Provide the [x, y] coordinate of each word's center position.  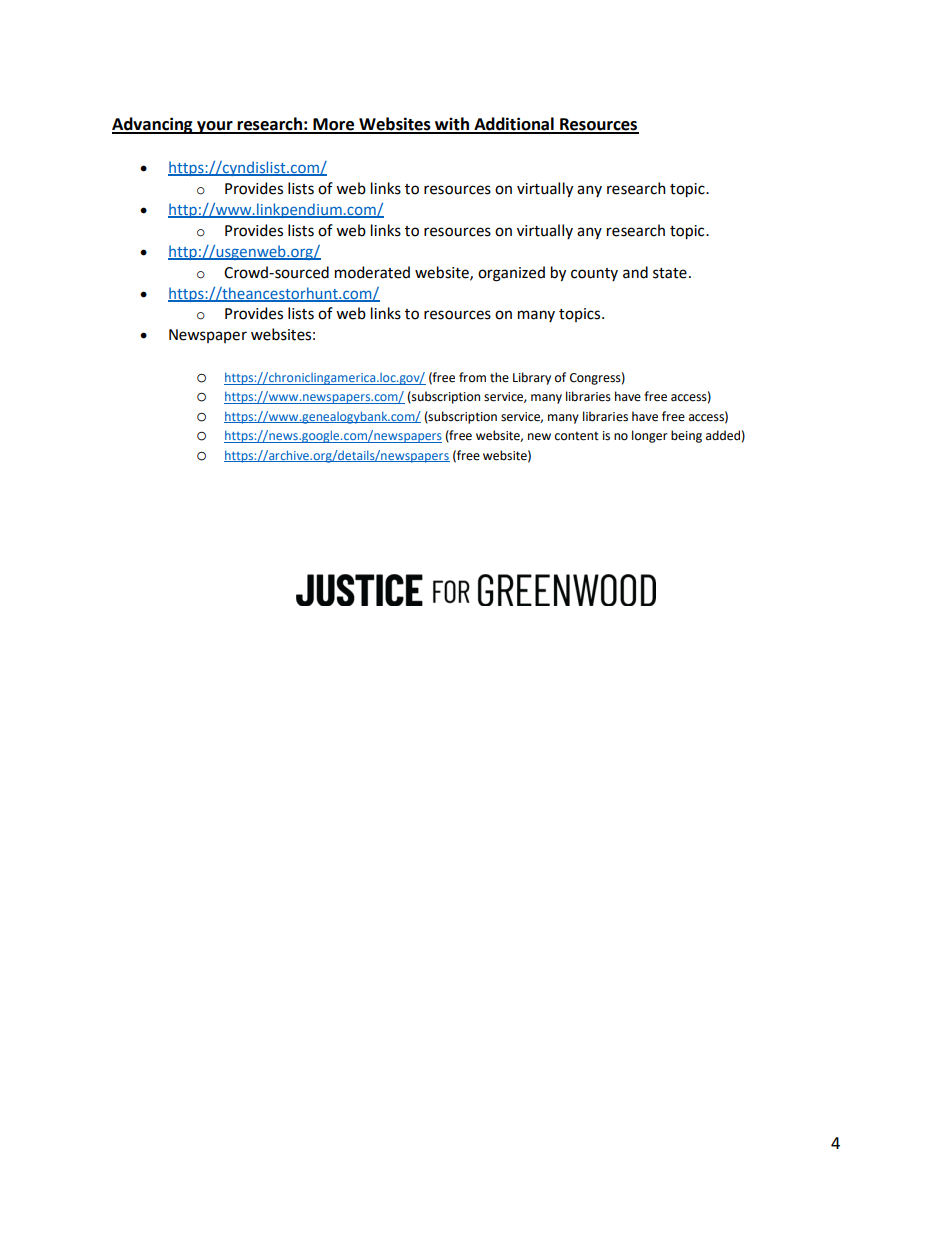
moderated [372, 272]
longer [650, 436]
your [215, 127]
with [452, 125]
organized [511, 274]
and [635, 272]
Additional [514, 125]
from [472, 377]
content [577, 436]
